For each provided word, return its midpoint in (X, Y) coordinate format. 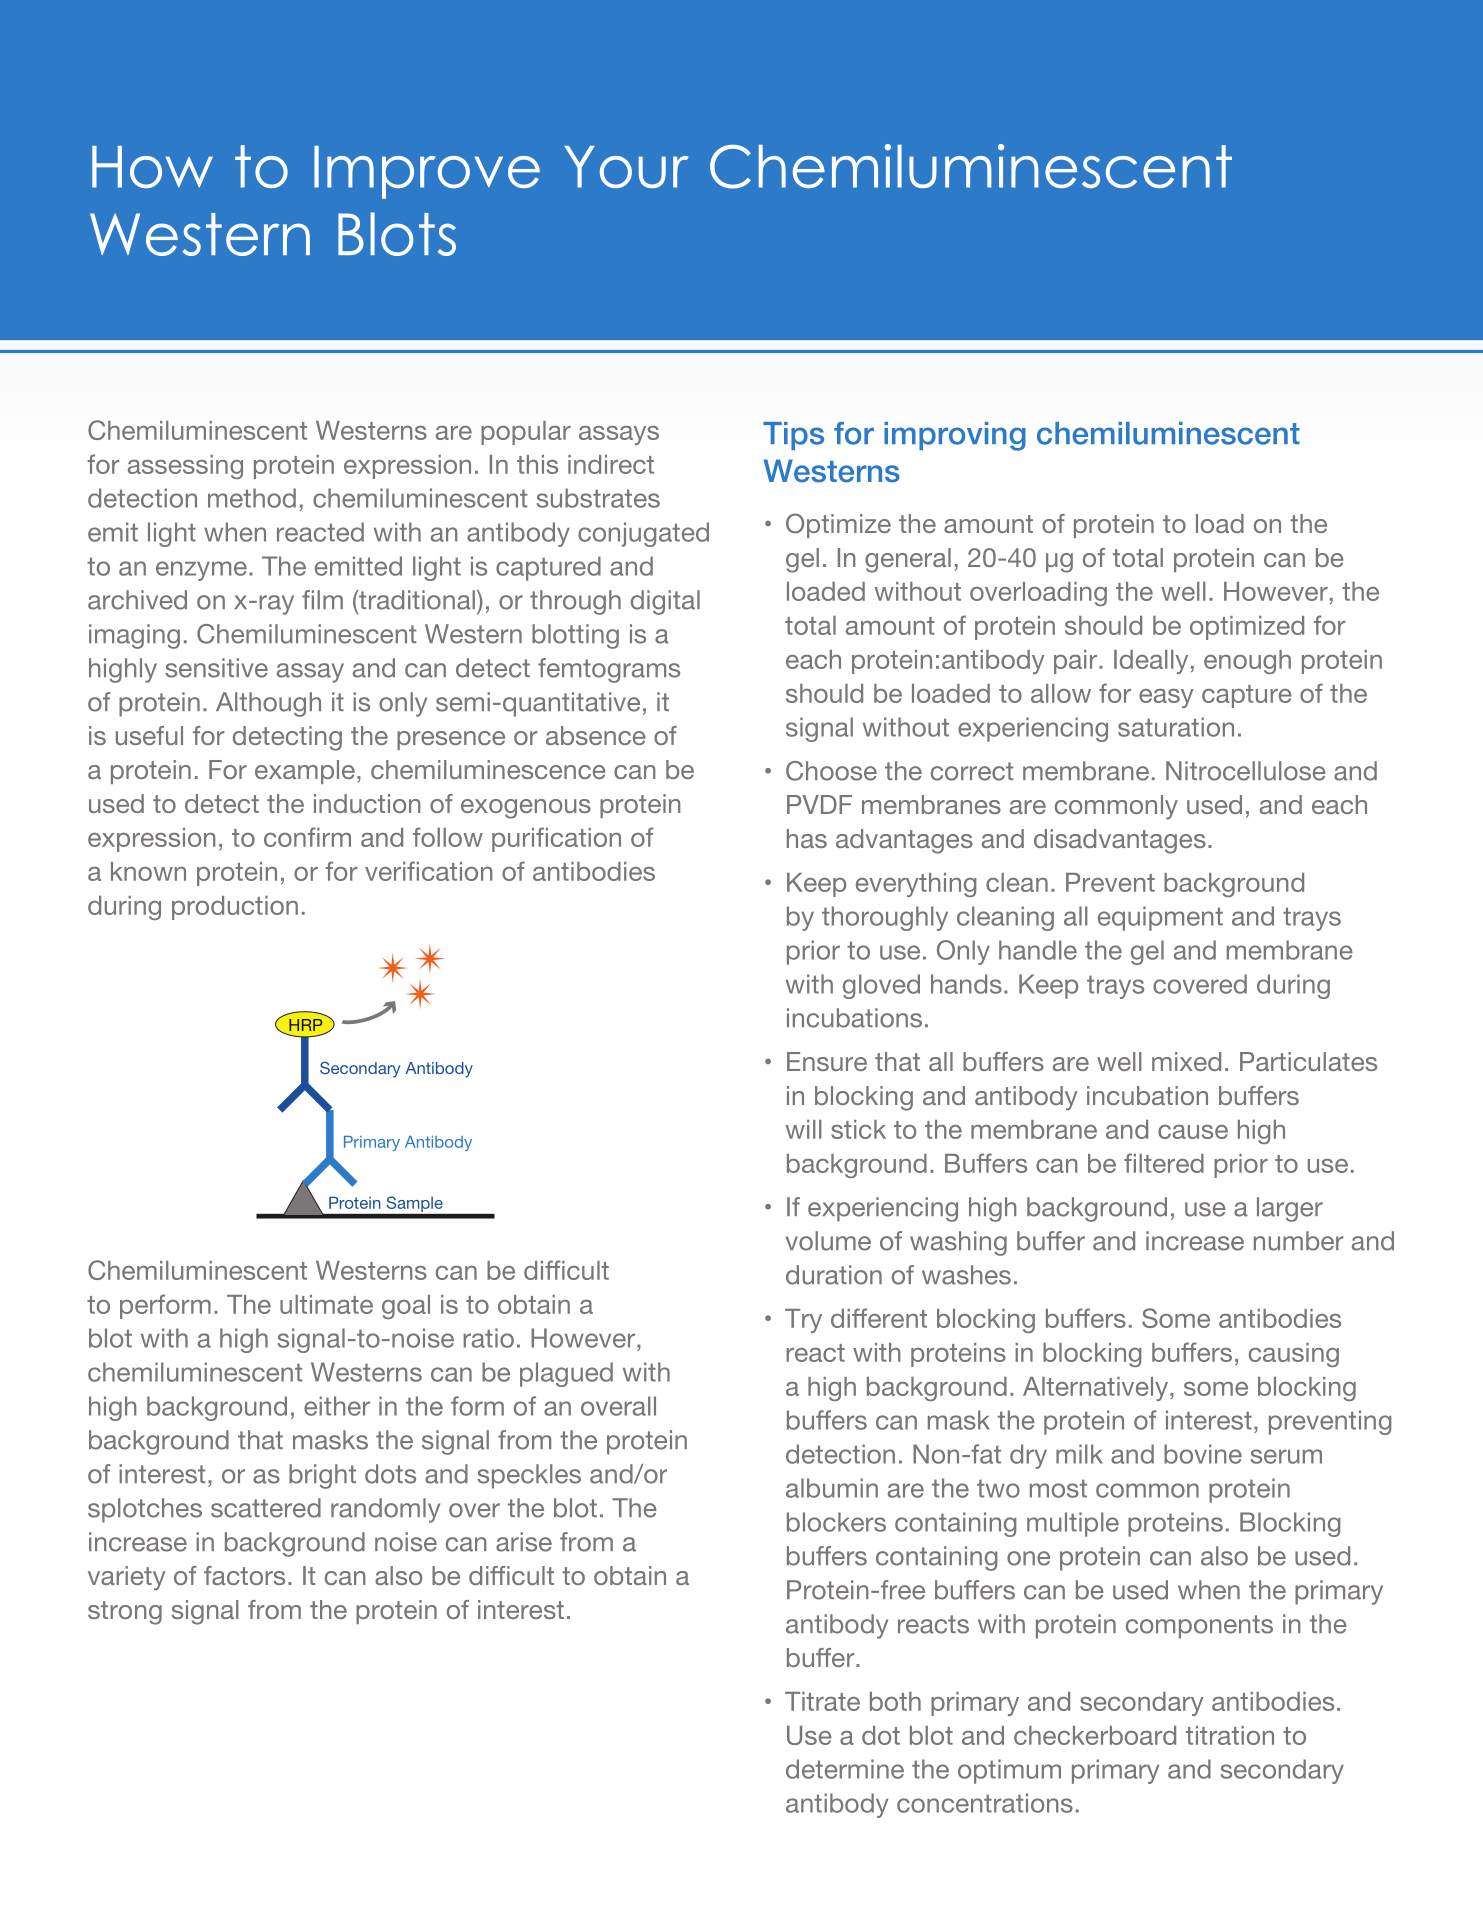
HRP (305, 1025)
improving (955, 436)
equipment (1160, 918)
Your (626, 167)
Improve (427, 172)
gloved (881, 986)
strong (125, 1613)
